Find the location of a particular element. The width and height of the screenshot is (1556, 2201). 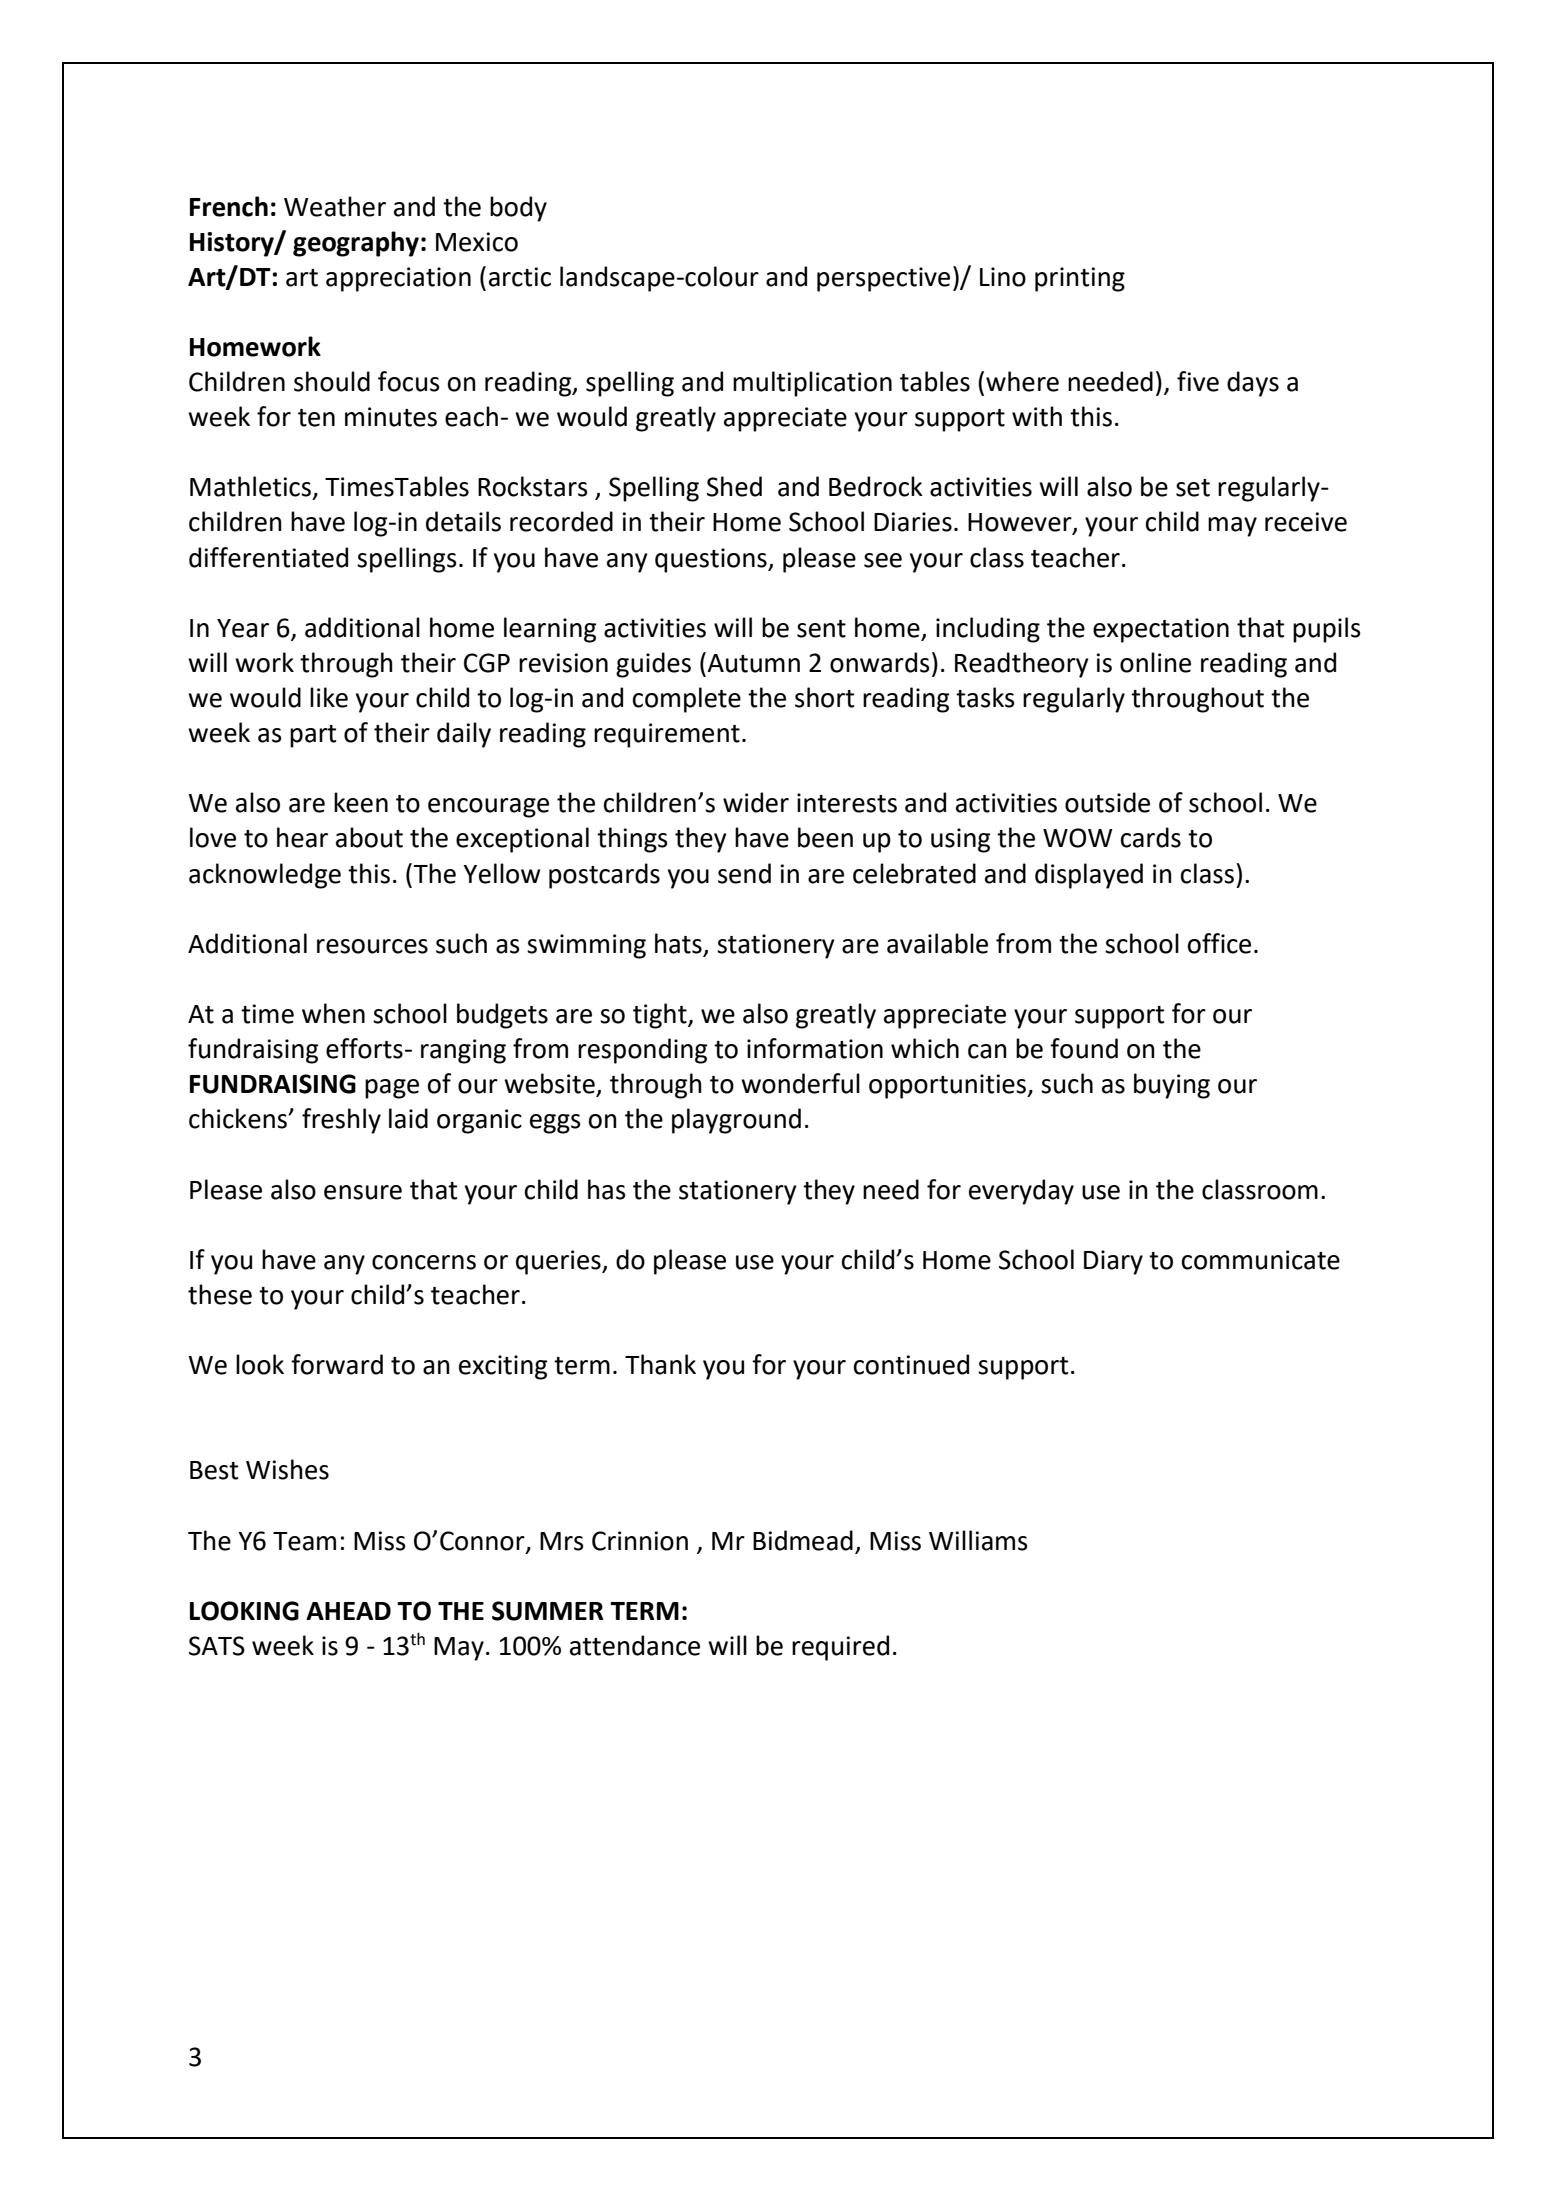

printing is located at coordinates (1080, 279).
